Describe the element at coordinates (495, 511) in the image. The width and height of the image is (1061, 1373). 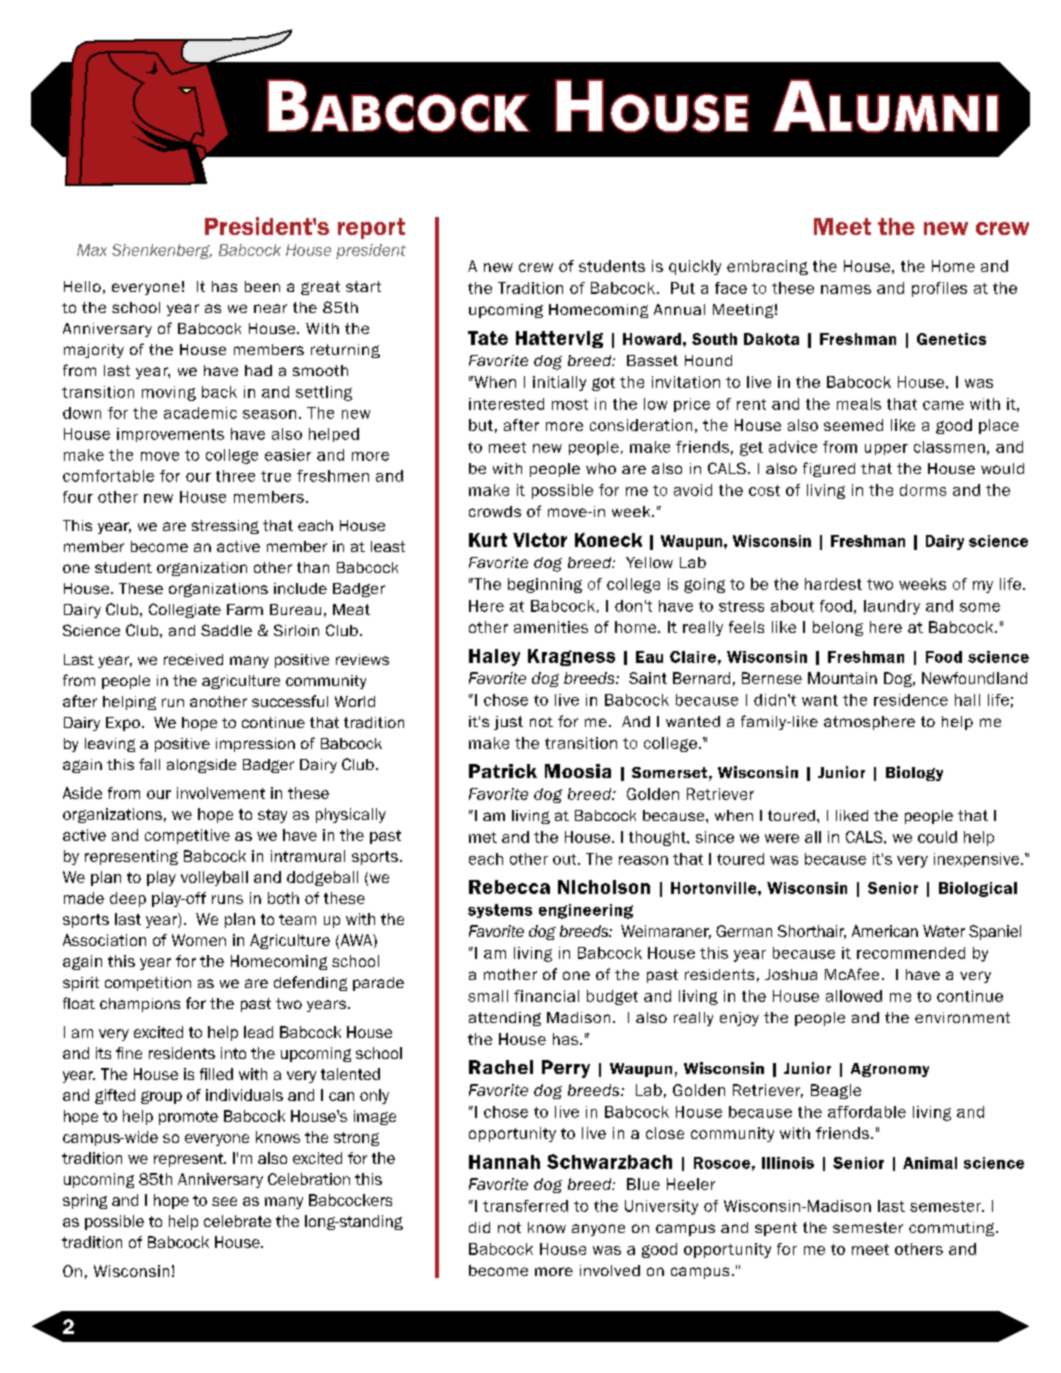
I see `crowds` at that location.
